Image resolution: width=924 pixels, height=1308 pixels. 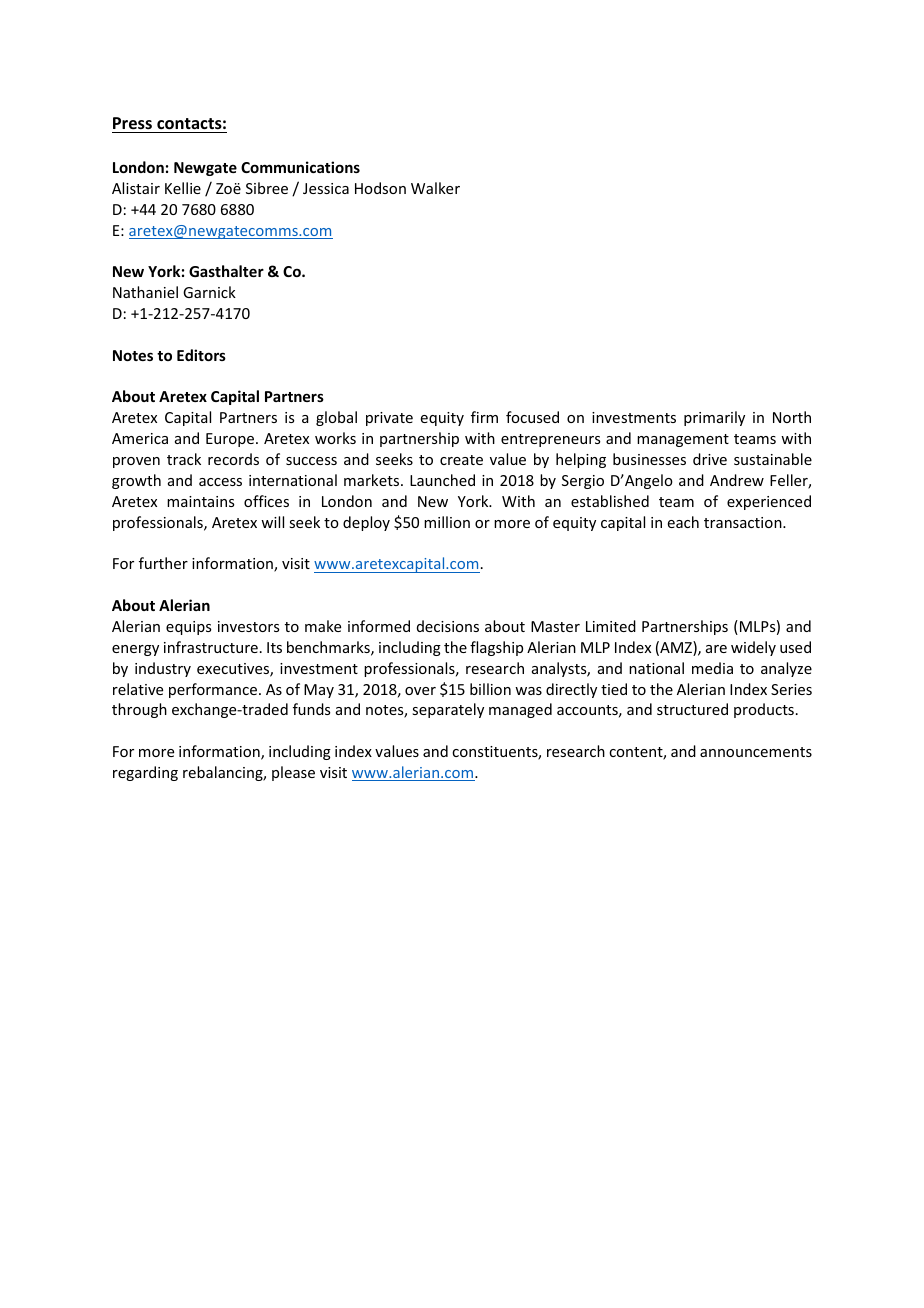 I want to click on firm, so click(x=484, y=417).
